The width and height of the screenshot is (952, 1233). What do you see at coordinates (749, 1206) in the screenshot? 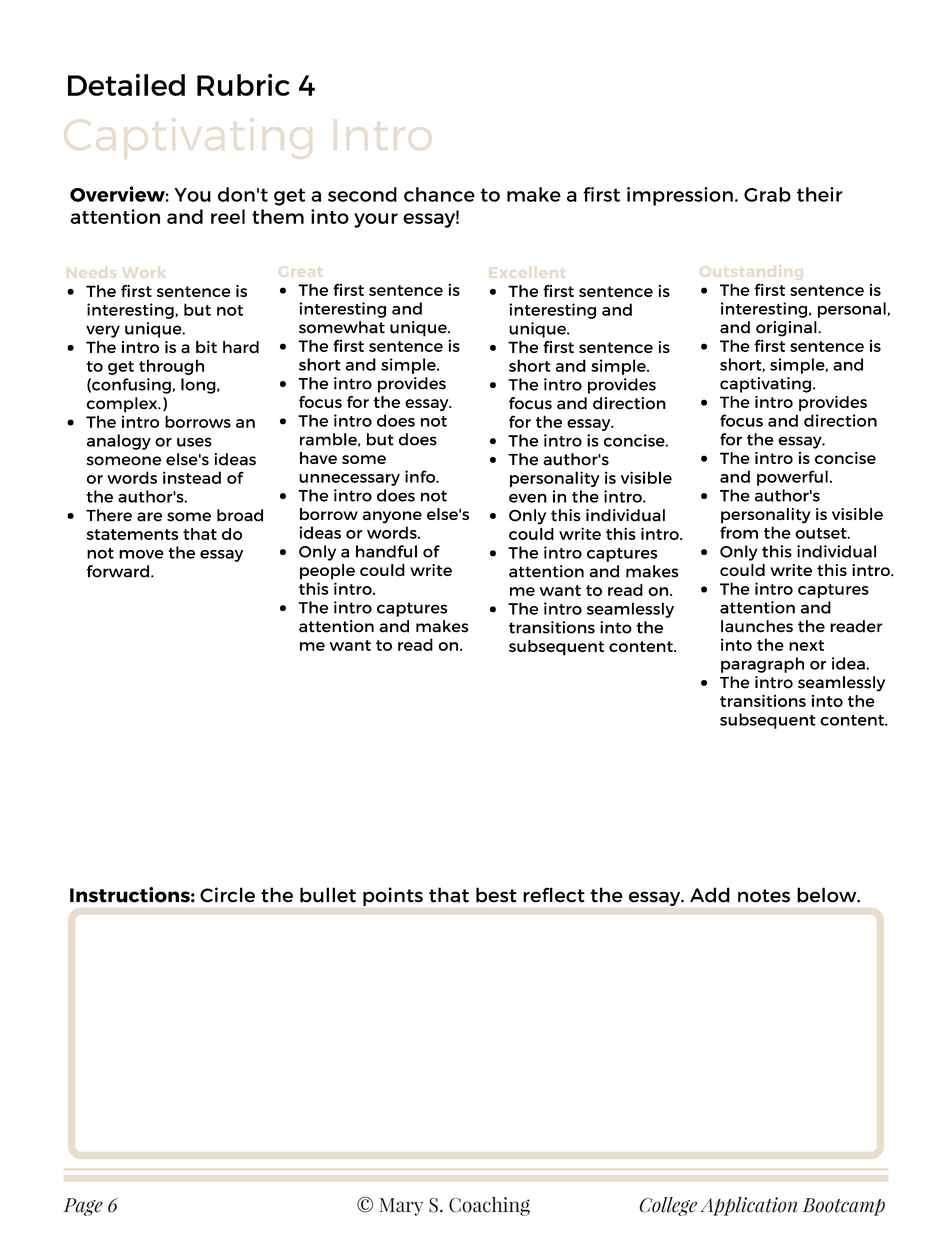
I see `Application` at bounding box center [749, 1206].
